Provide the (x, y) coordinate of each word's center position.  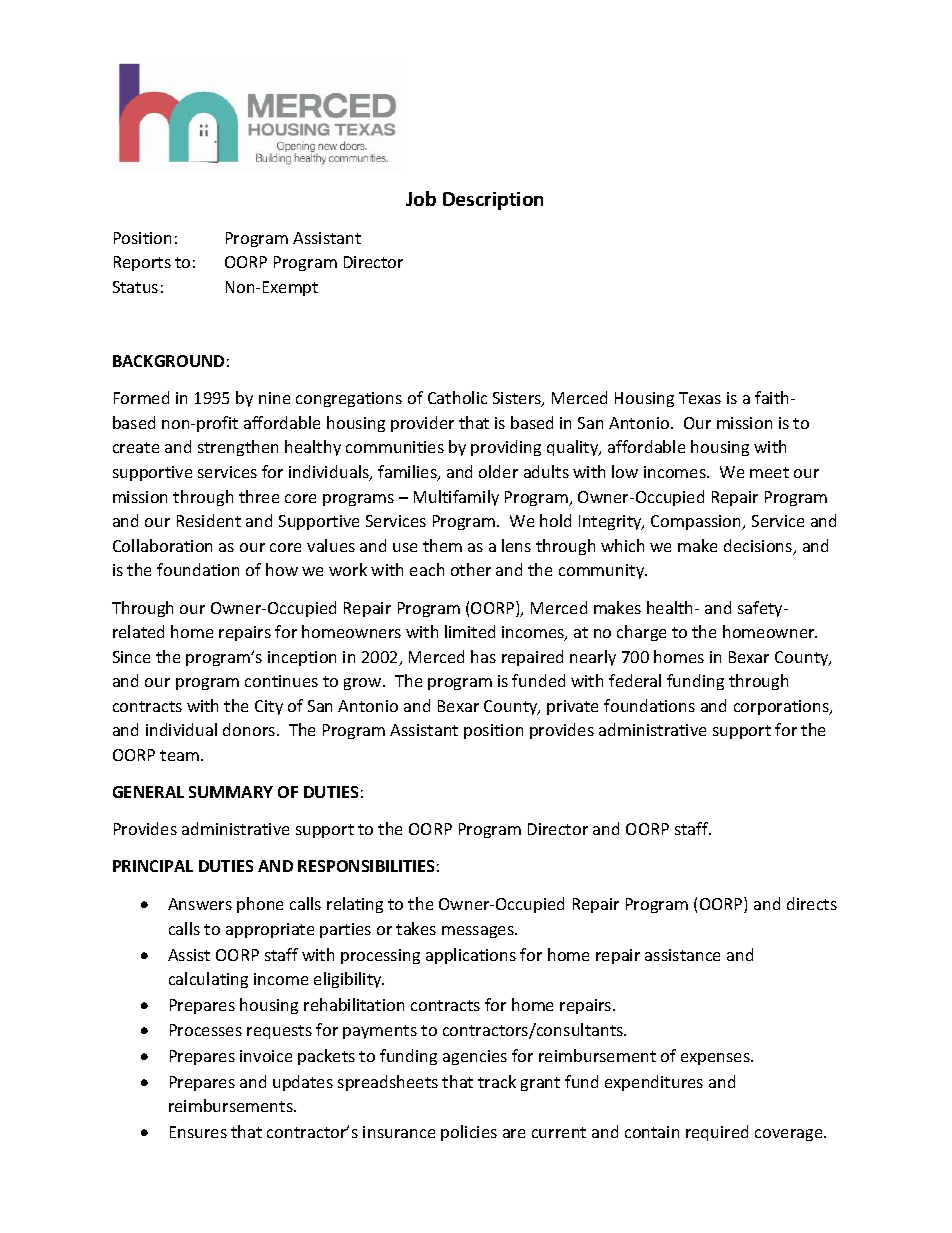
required (717, 1133)
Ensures (198, 1132)
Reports (142, 263)
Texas (700, 398)
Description (493, 201)
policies (469, 1133)
